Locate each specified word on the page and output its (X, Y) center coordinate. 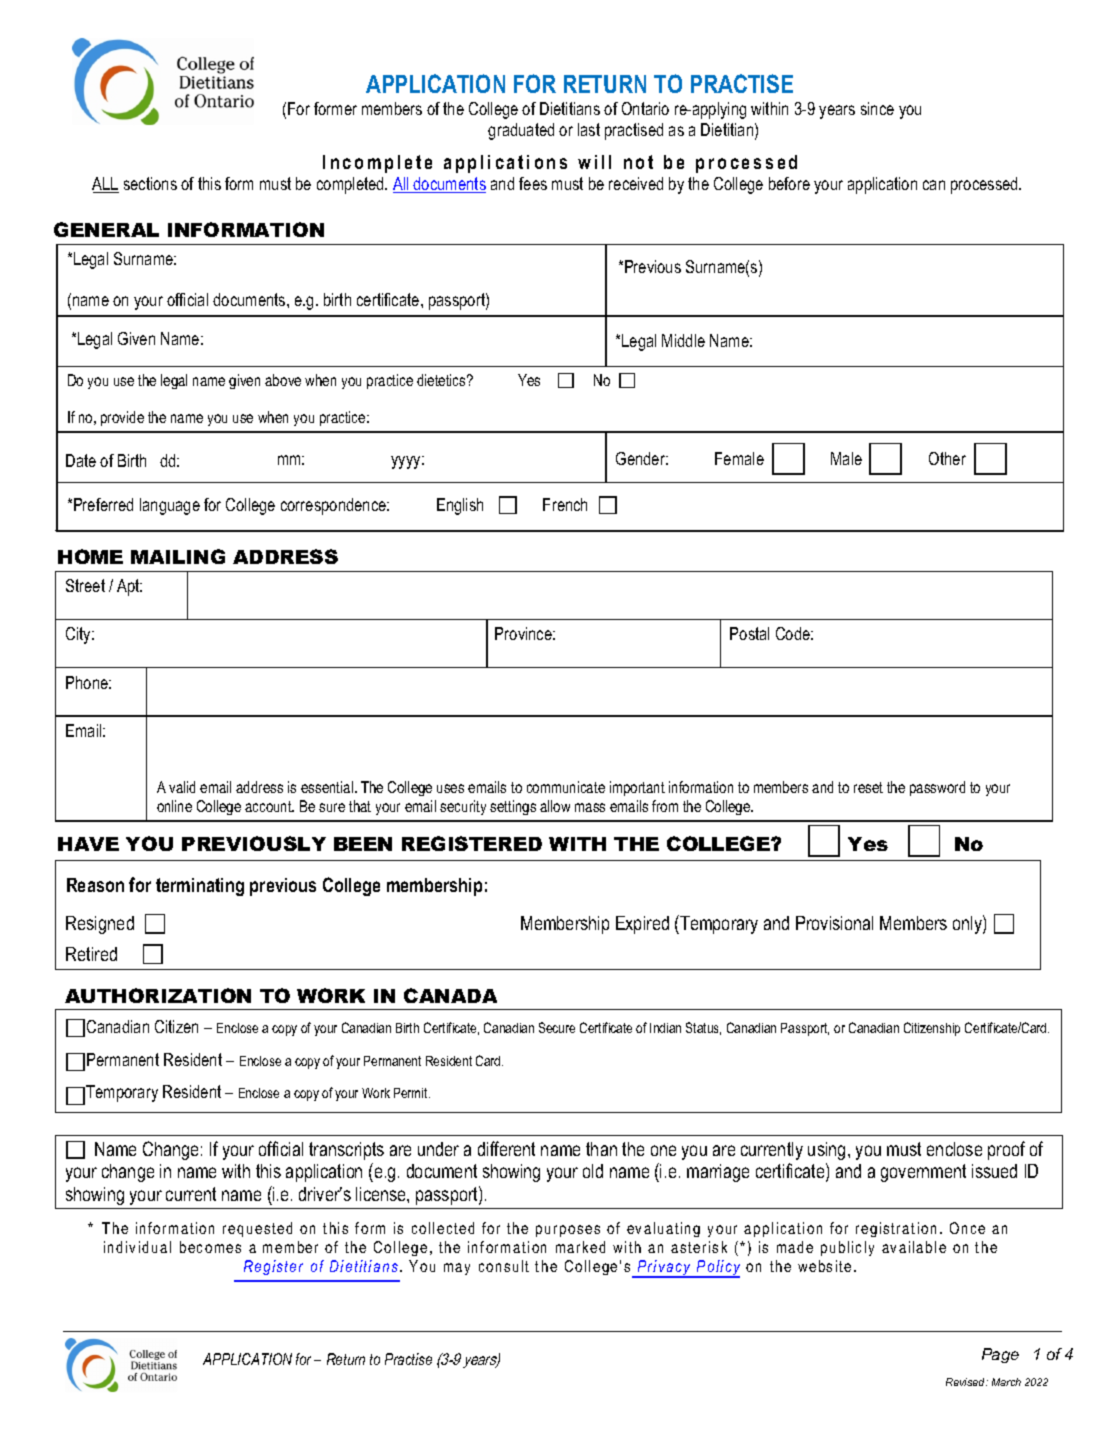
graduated (521, 131)
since (877, 108)
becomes (210, 1247)
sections (150, 183)
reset (868, 787)
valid (182, 787)
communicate (566, 787)
